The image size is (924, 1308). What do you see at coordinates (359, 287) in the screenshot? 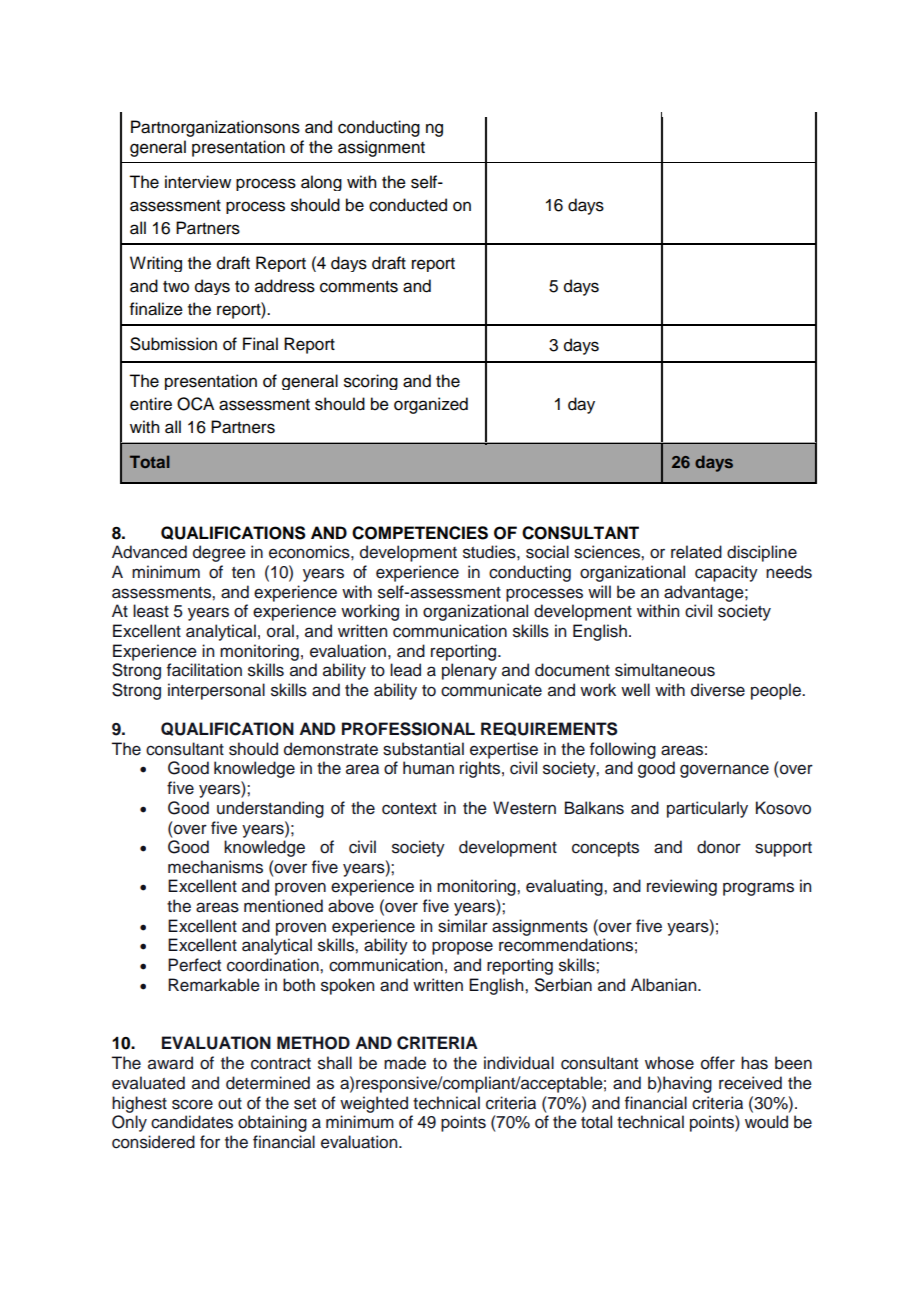
I see `comments` at bounding box center [359, 287].
